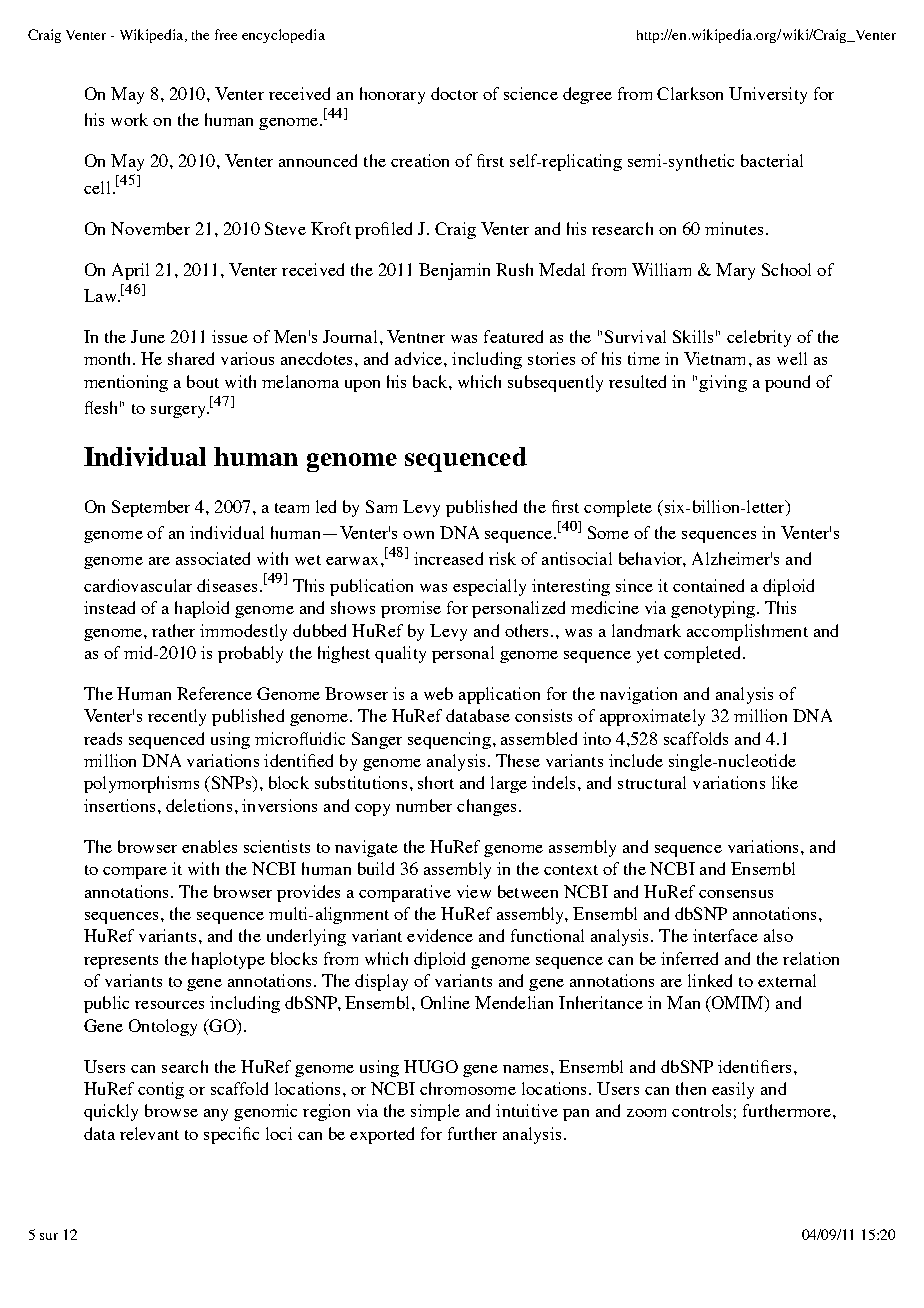 The image size is (924, 1308). I want to click on doctor, so click(454, 93).
